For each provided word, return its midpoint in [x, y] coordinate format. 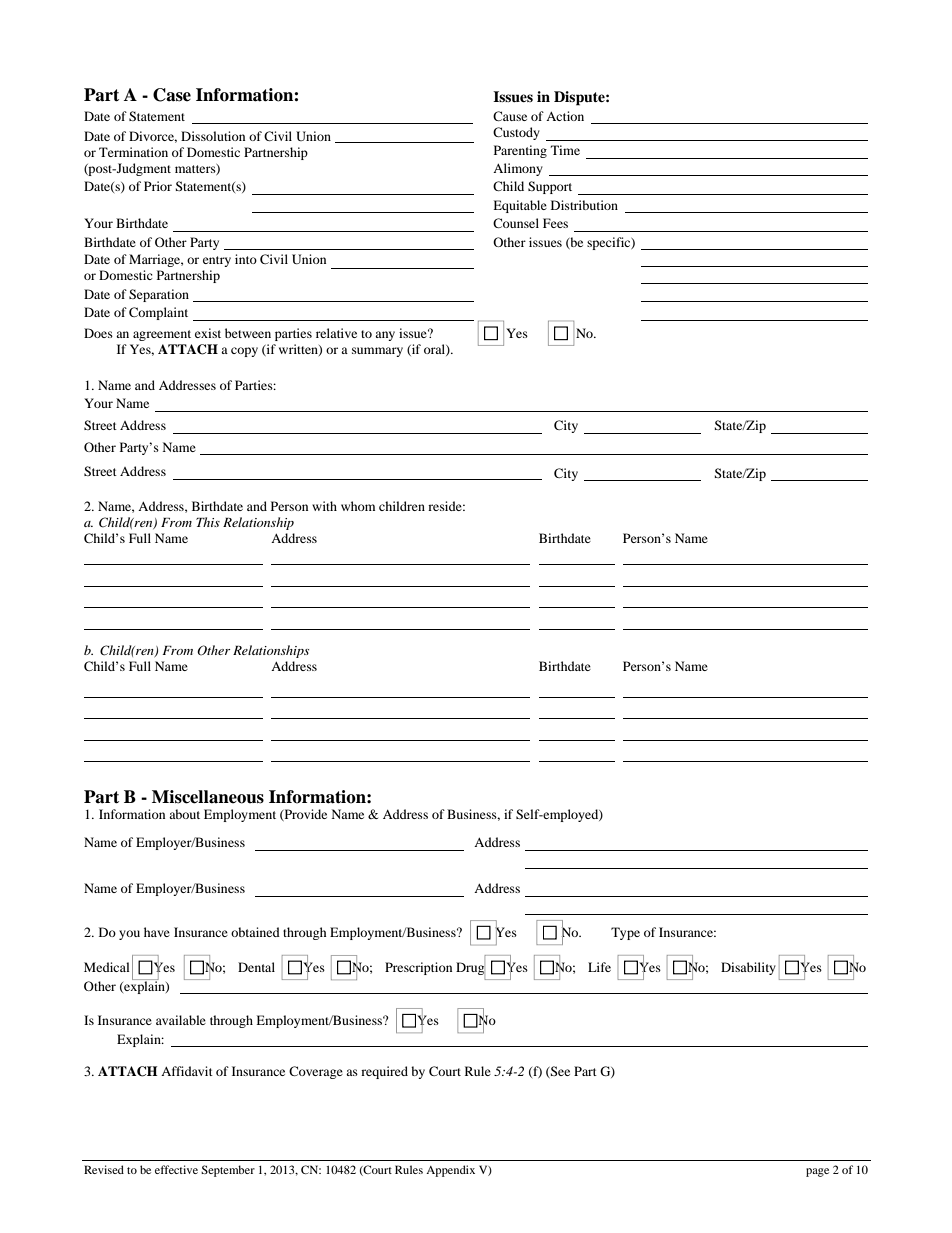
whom [358, 506]
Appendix [450, 1171]
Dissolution [213, 136]
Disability [748, 968]
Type [625, 933]
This [208, 522]
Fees [555, 223]
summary [377, 352]
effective [176, 1169]
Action [565, 116]
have [157, 932]
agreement [162, 335]
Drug [470, 969]
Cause [510, 116]
